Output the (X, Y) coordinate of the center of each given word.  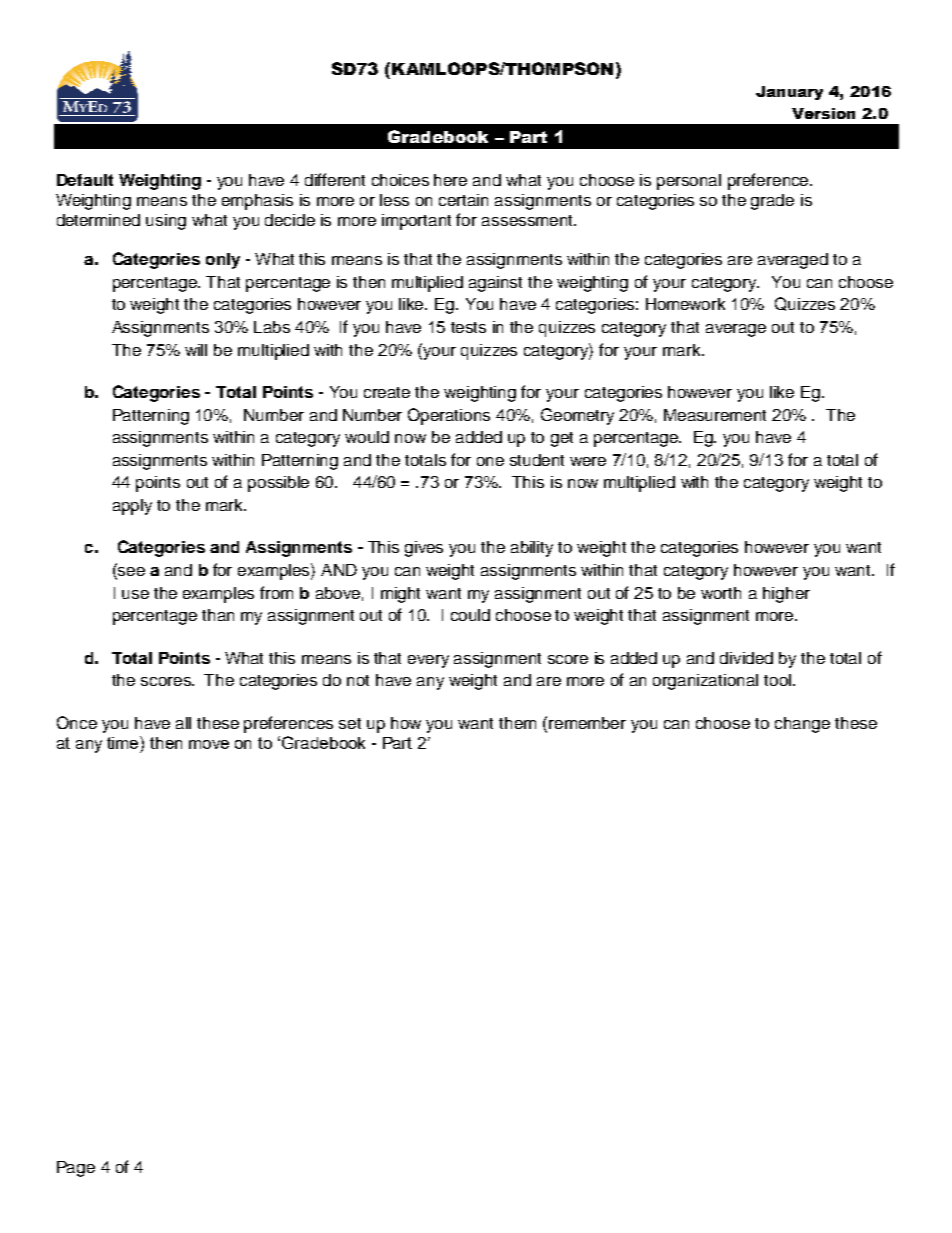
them (517, 723)
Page (76, 1169)
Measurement (715, 415)
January (789, 93)
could (470, 615)
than (218, 615)
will (196, 350)
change (802, 725)
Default (85, 180)
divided (746, 658)
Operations (449, 416)
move (209, 744)
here (450, 180)
